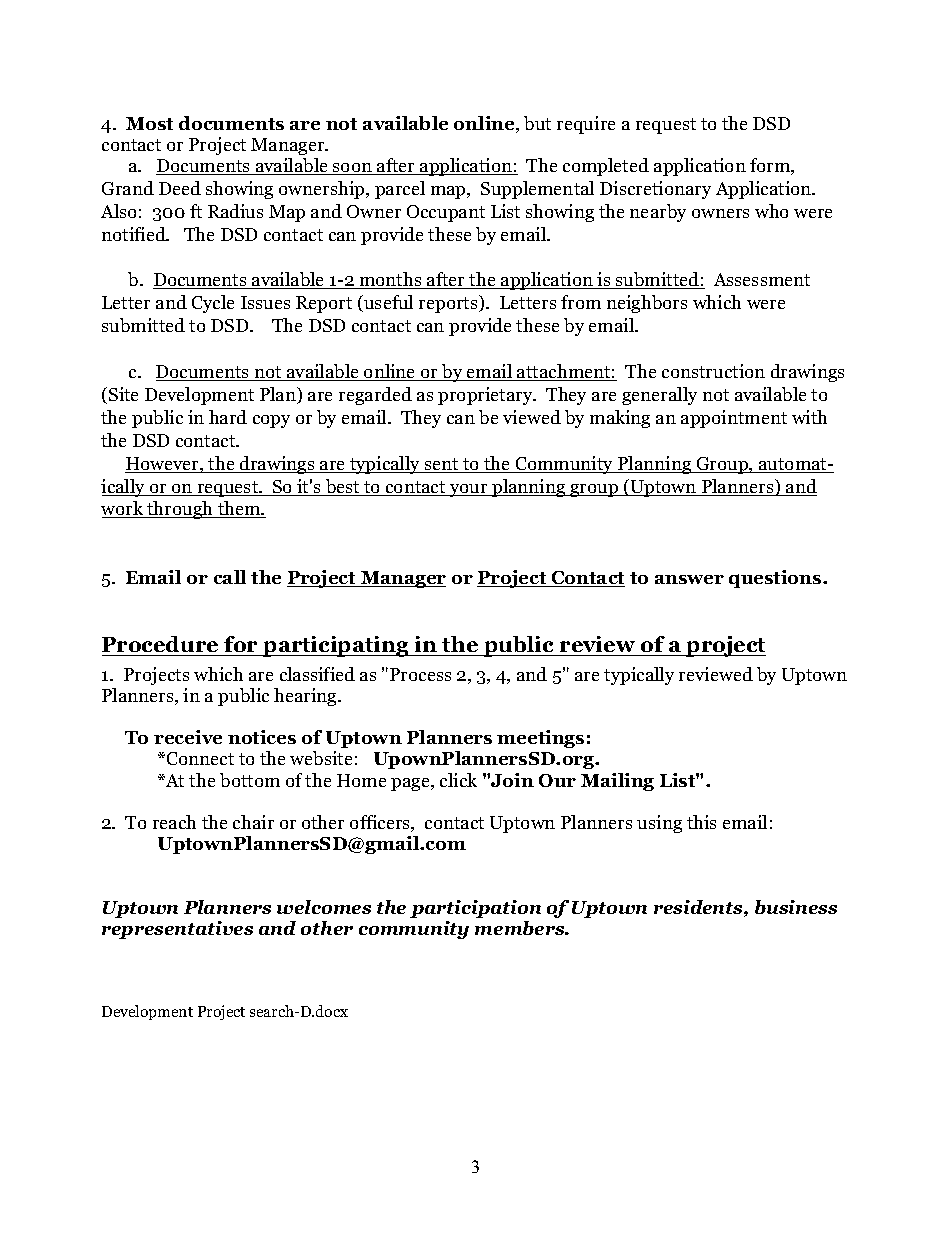 The height and width of the screenshot is (1233, 952). Describe the element at coordinates (689, 579) in the screenshot. I see `answer` at that location.
